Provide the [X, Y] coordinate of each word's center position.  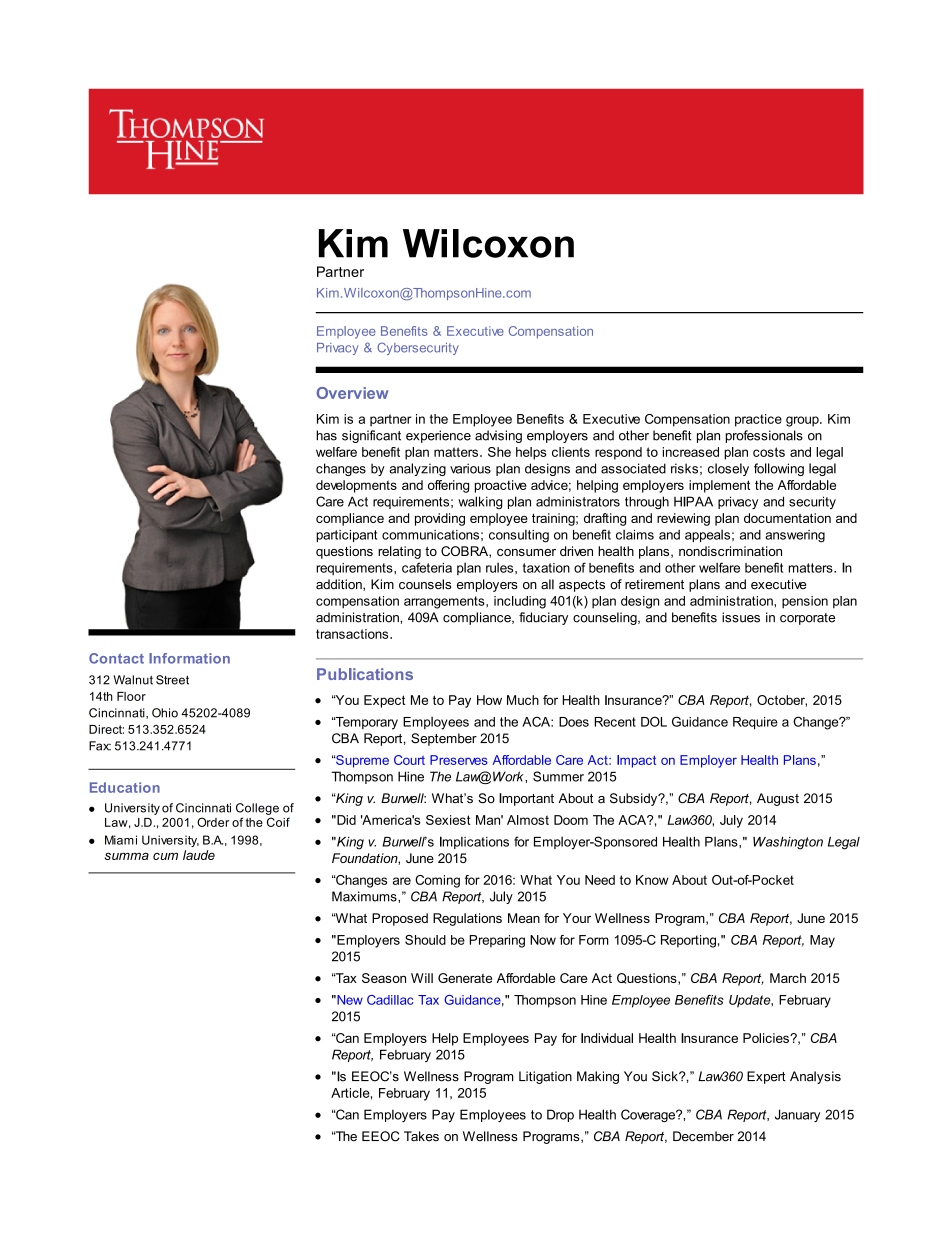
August [778, 799]
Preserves [459, 760]
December [703, 1136]
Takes [421, 1136]
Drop [560, 1115]
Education [125, 787]
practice [758, 420]
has [326, 435]
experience [438, 436]
